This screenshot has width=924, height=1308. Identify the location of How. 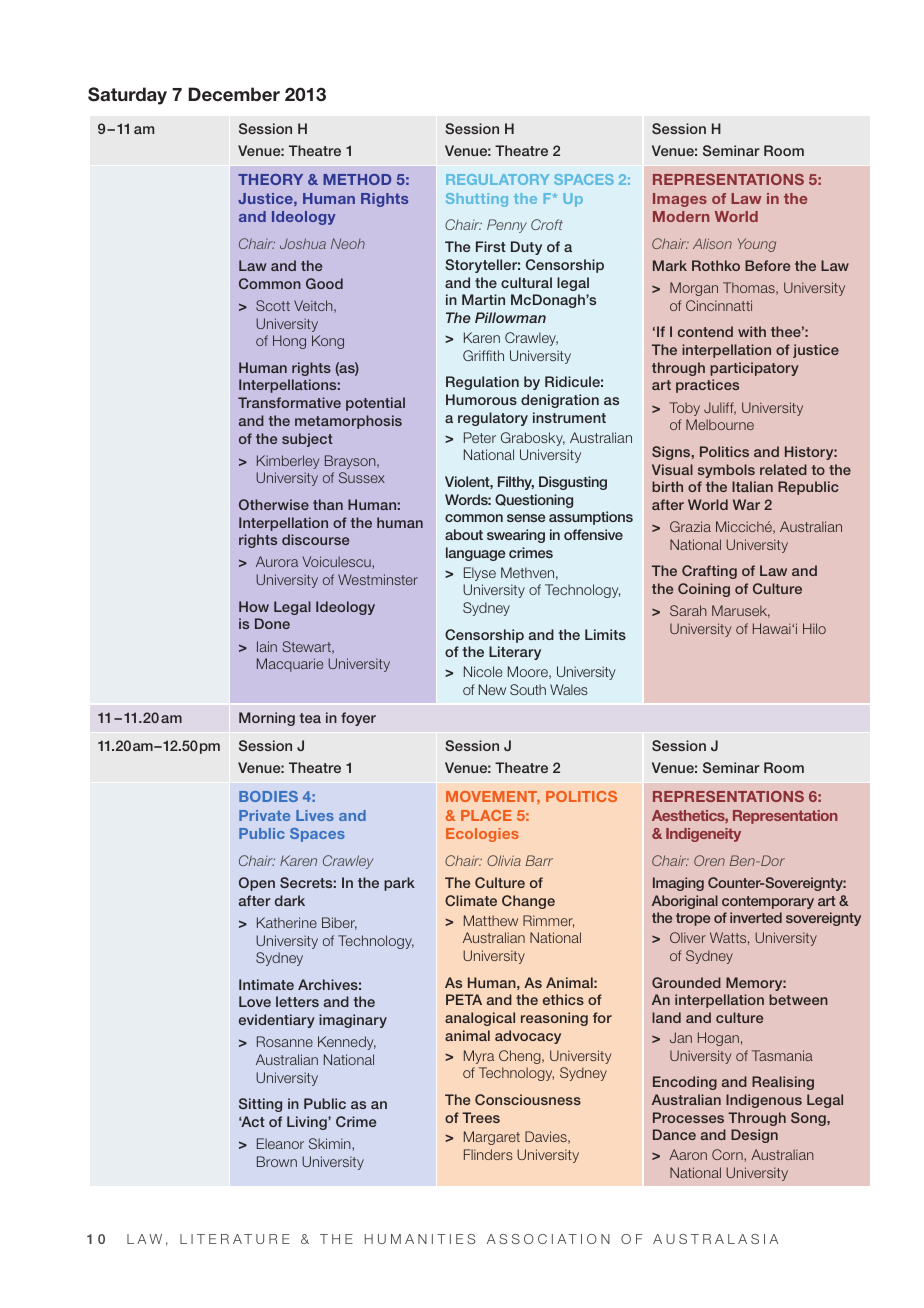
(254, 606).
